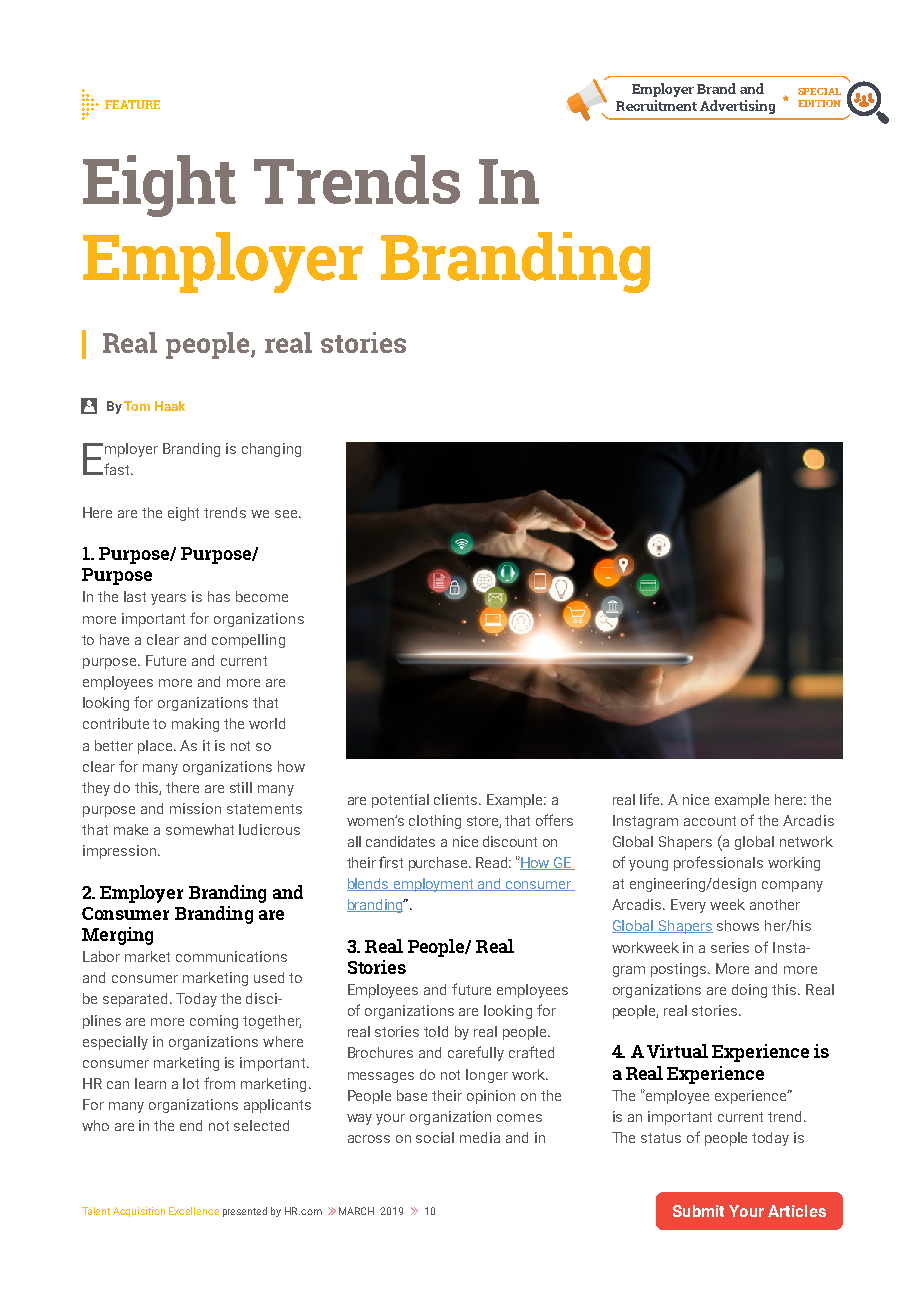 Image resolution: width=924 pixels, height=1308 pixels. I want to click on life, so click(651, 799).
